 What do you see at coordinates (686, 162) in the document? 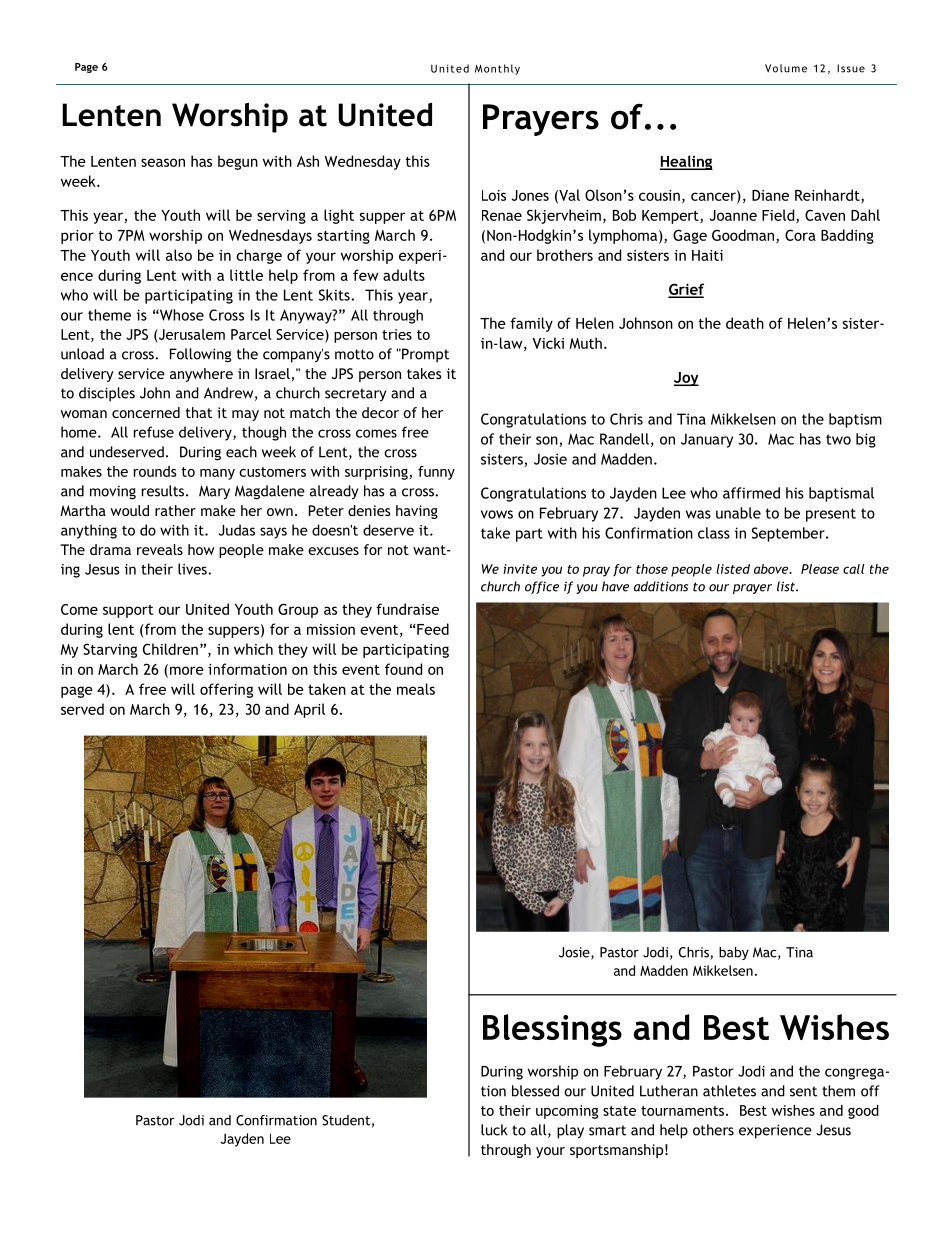
I see `Healing` at bounding box center [686, 162].
